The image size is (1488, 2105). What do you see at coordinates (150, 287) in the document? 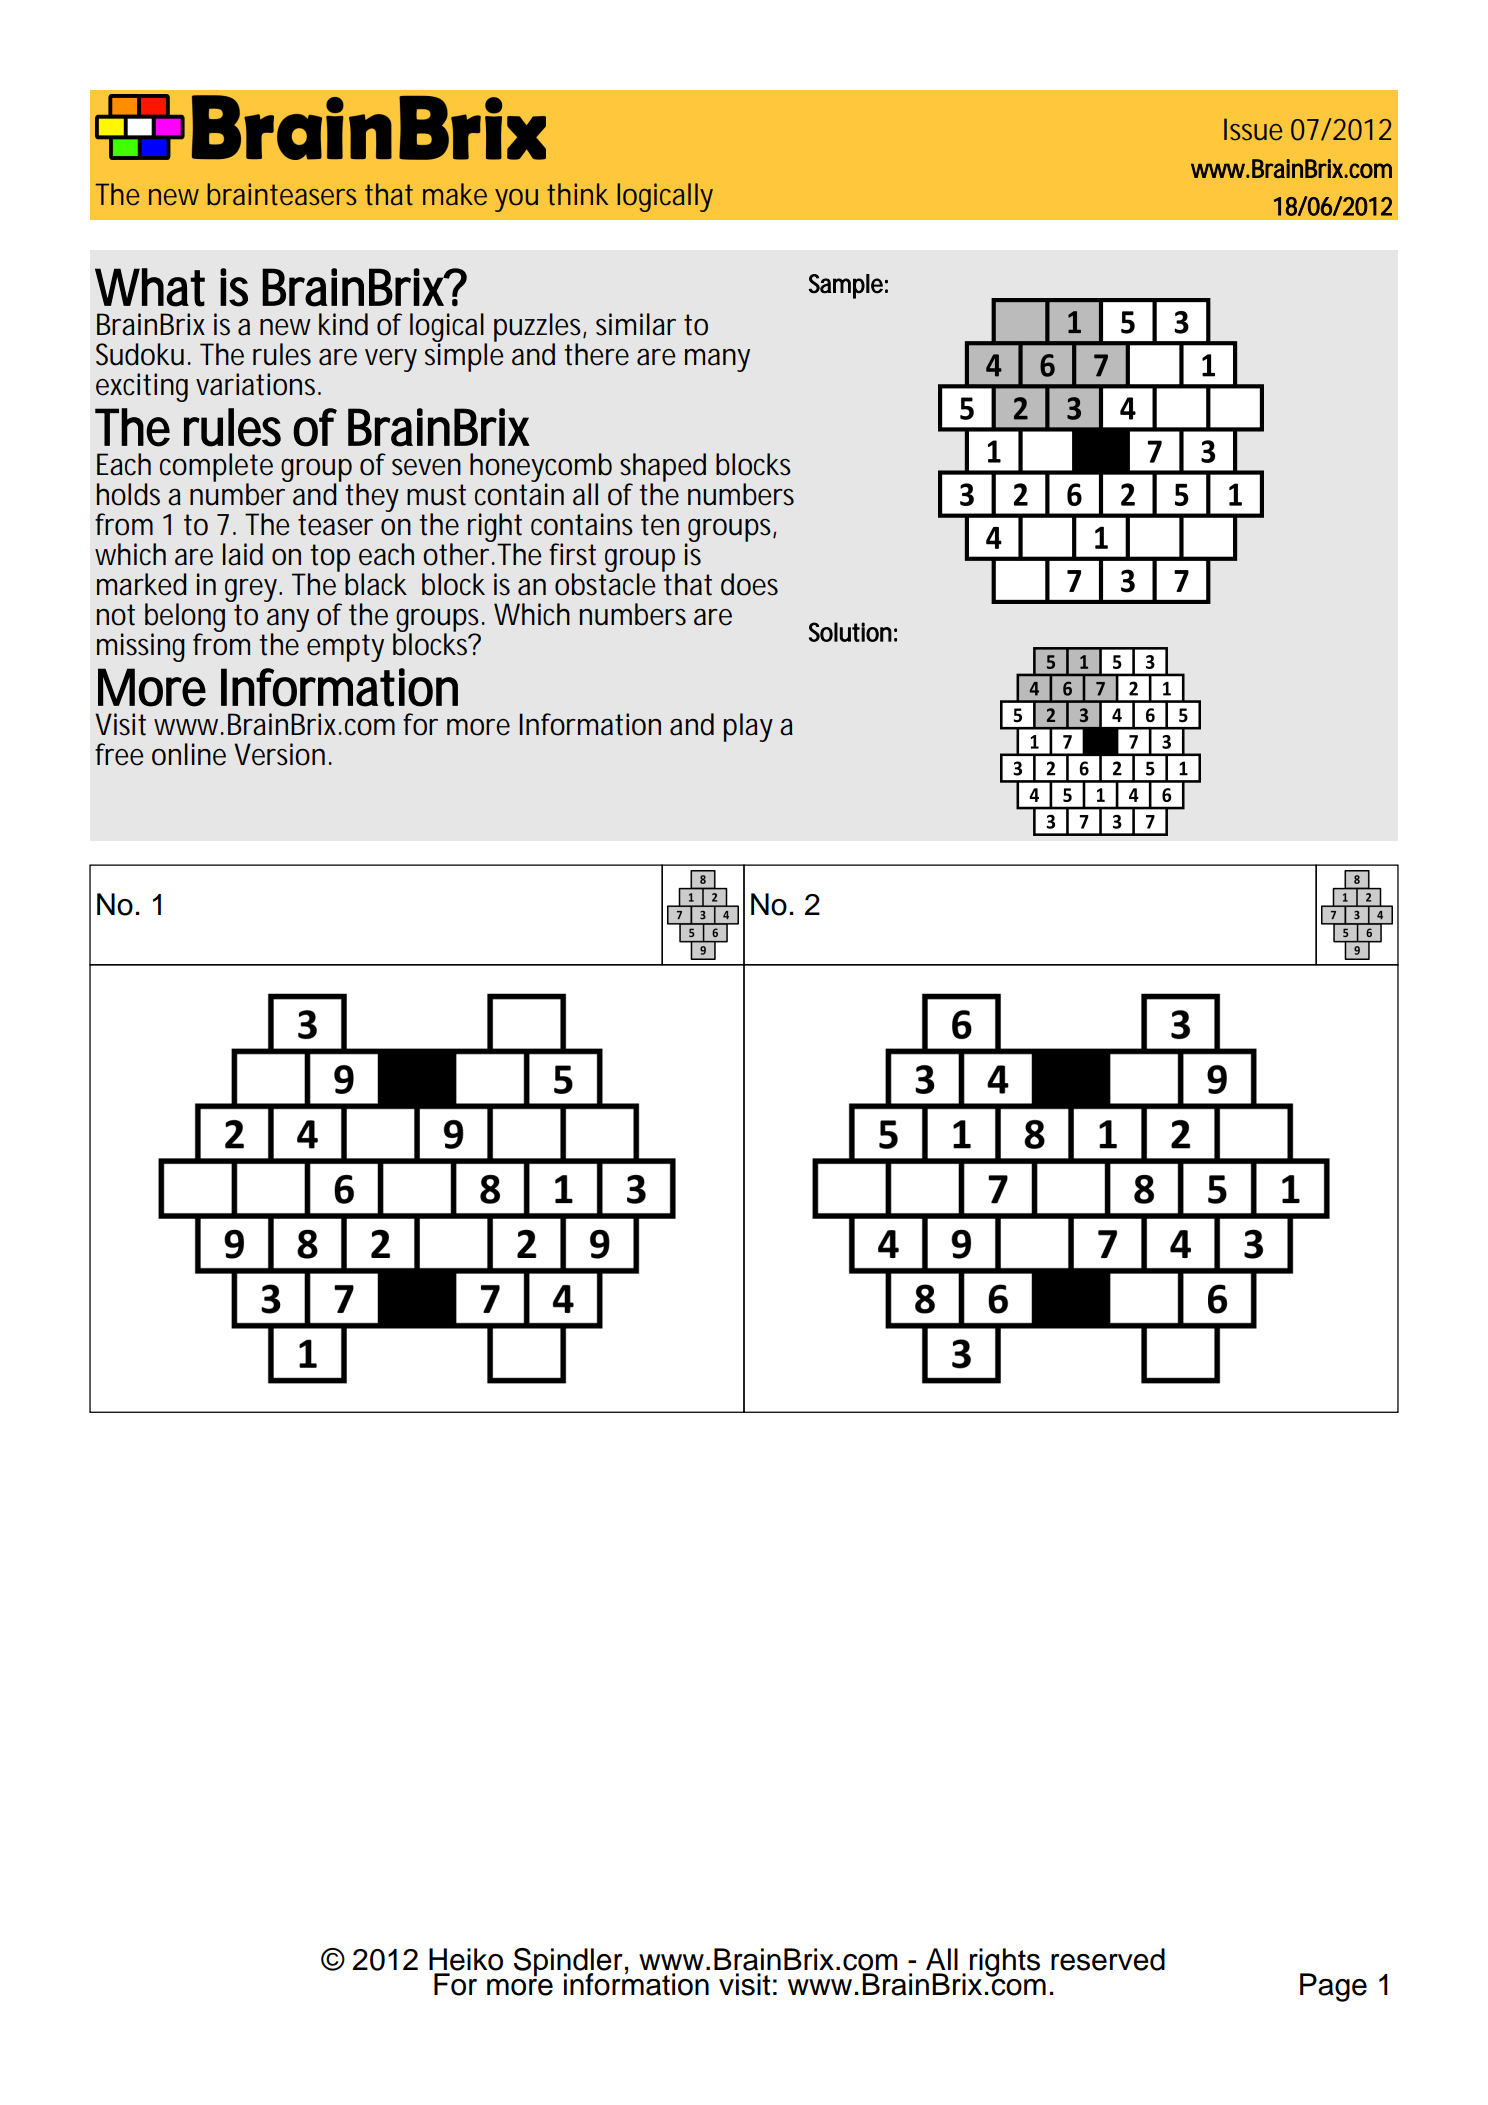
I see `What` at bounding box center [150, 287].
